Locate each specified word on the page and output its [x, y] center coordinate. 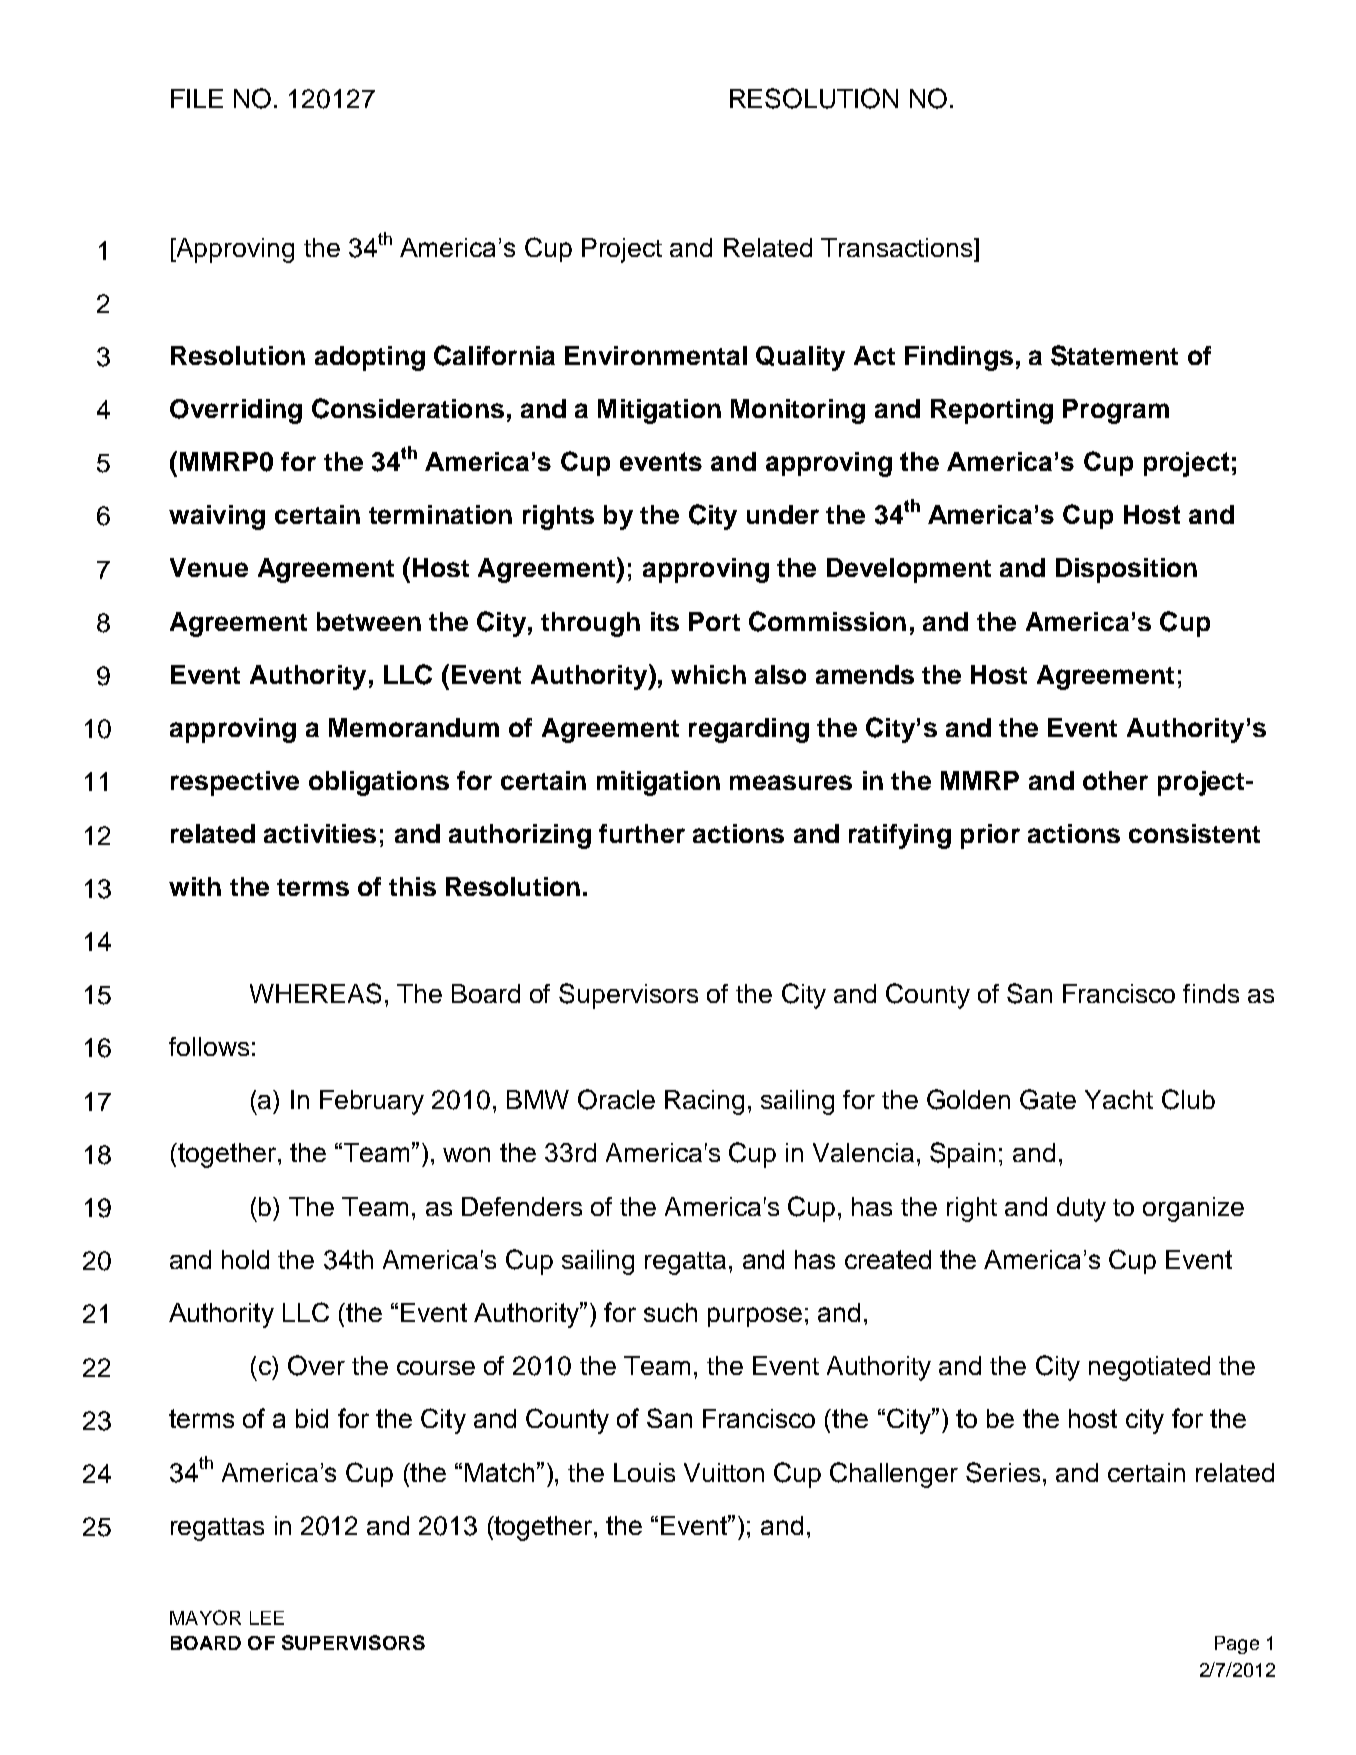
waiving [217, 517]
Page [1237, 1645]
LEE [267, 1618]
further [642, 833]
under [783, 514]
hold [245, 1259]
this [412, 886]
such [670, 1312]
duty [1081, 1209]
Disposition [1126, 570]
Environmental [656, 355]
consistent [1194, 833]
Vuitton [724, 1472]
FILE [197, 98]
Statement [1114, 355]
